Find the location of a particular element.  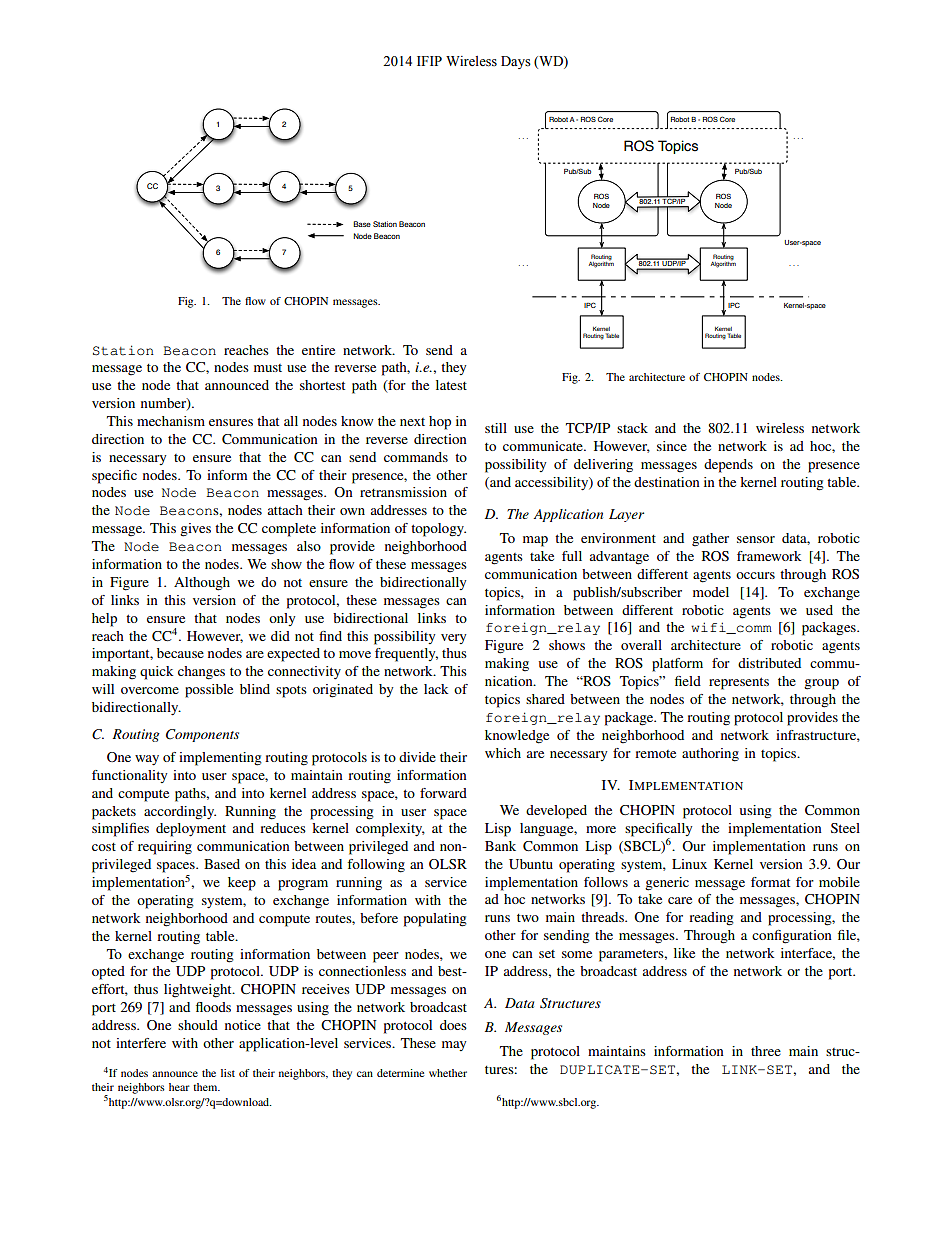

Days is located at coordinates (516, 62).
